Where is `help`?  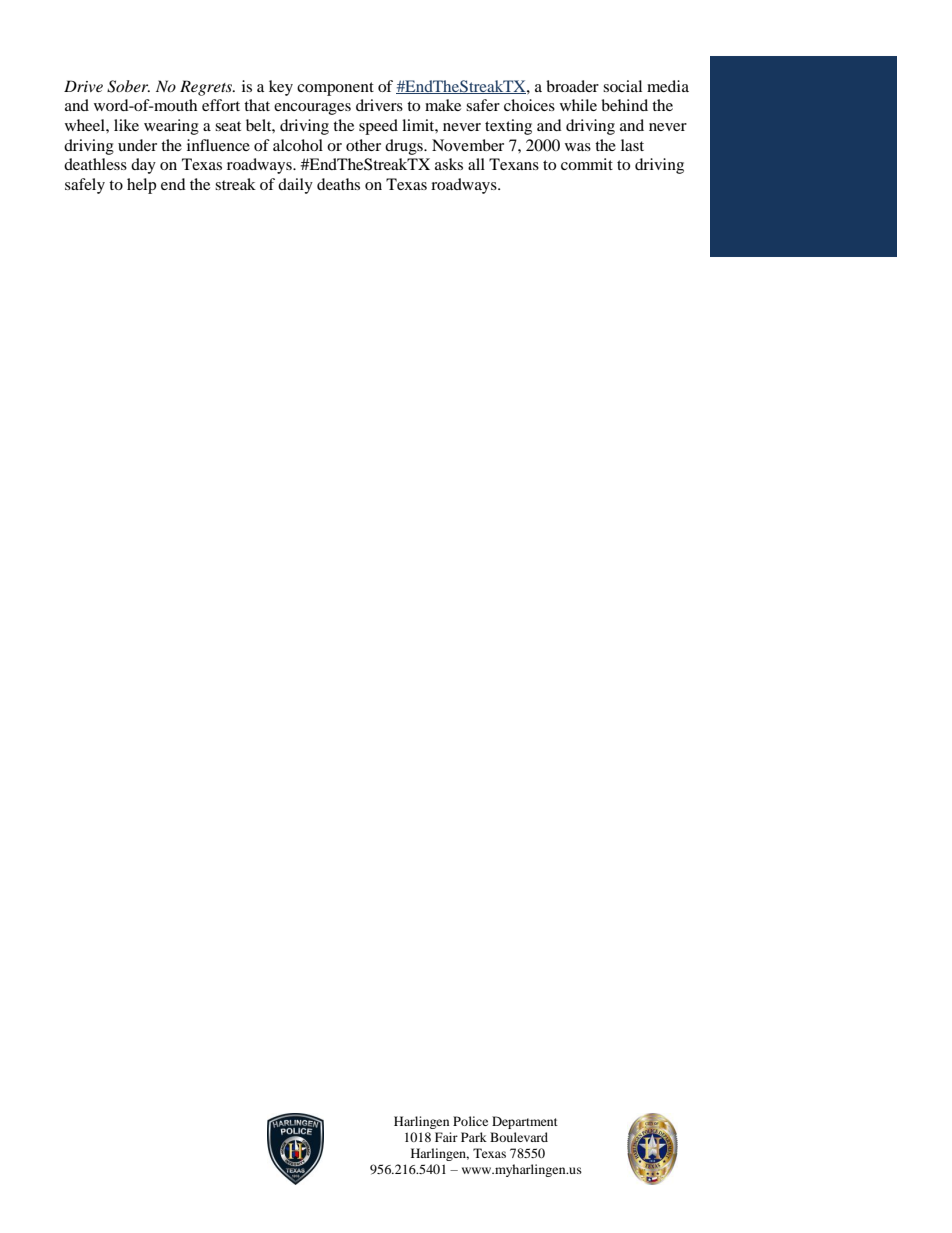 help is located at coordinates (141, 186).
